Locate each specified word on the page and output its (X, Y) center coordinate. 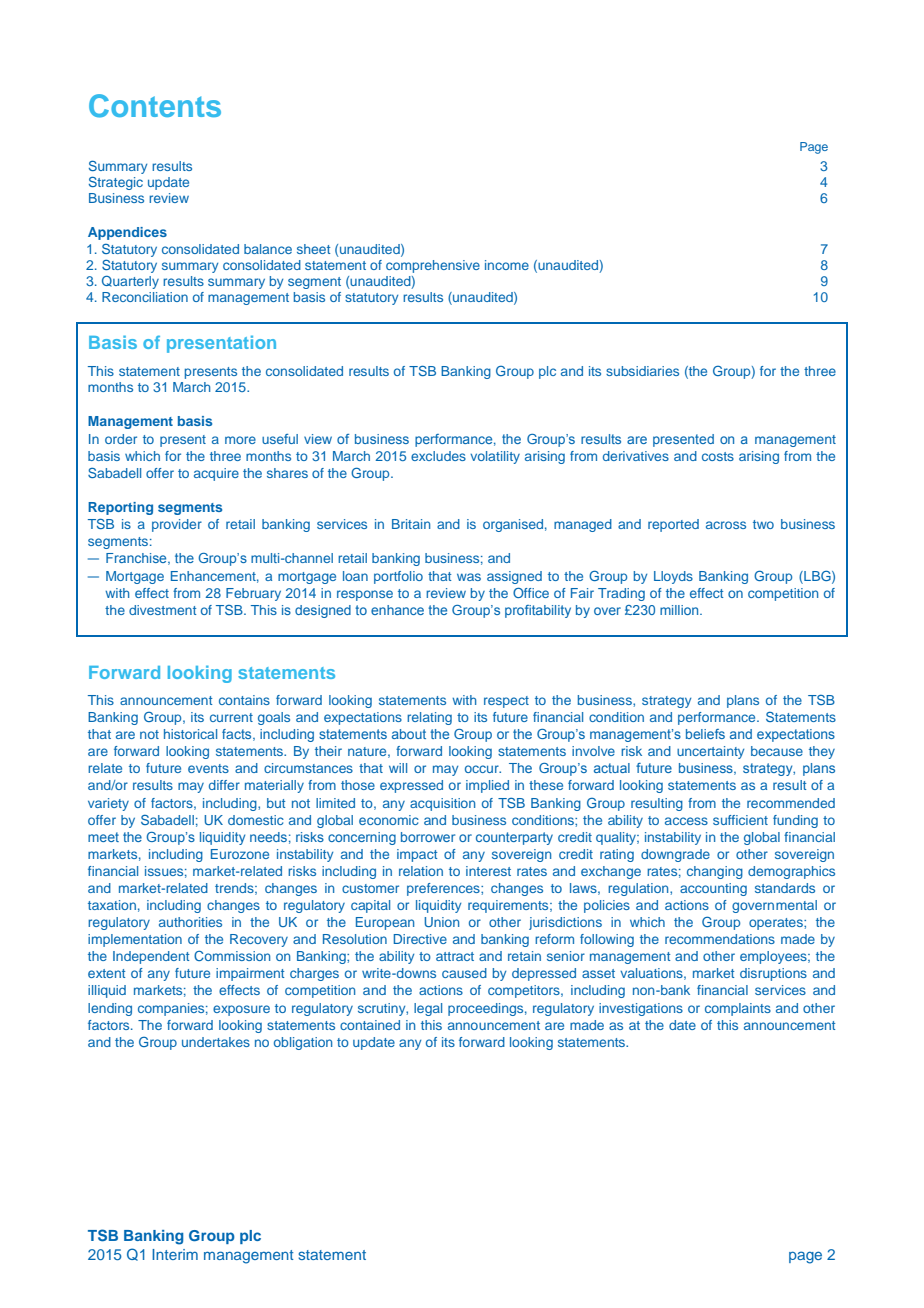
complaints (738, 1009)
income (507, 265)
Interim (175, 1254)
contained (370, 1025)
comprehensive (433, 266)
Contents (155, 106)
